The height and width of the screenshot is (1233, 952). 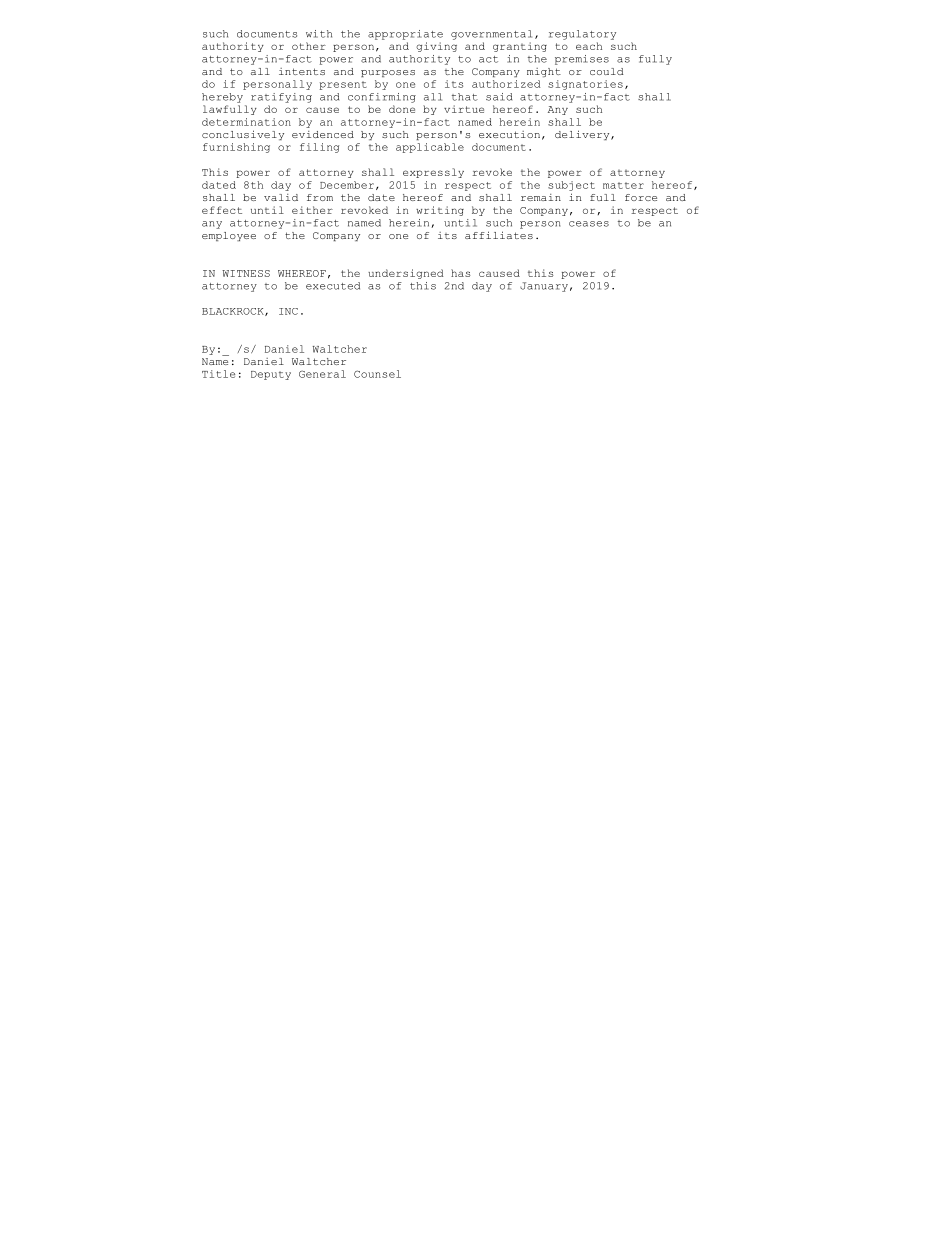 What do you see at coordinates (430, 148) in the screenshot?
I see `applicable` at bounding box center [430, 148].
